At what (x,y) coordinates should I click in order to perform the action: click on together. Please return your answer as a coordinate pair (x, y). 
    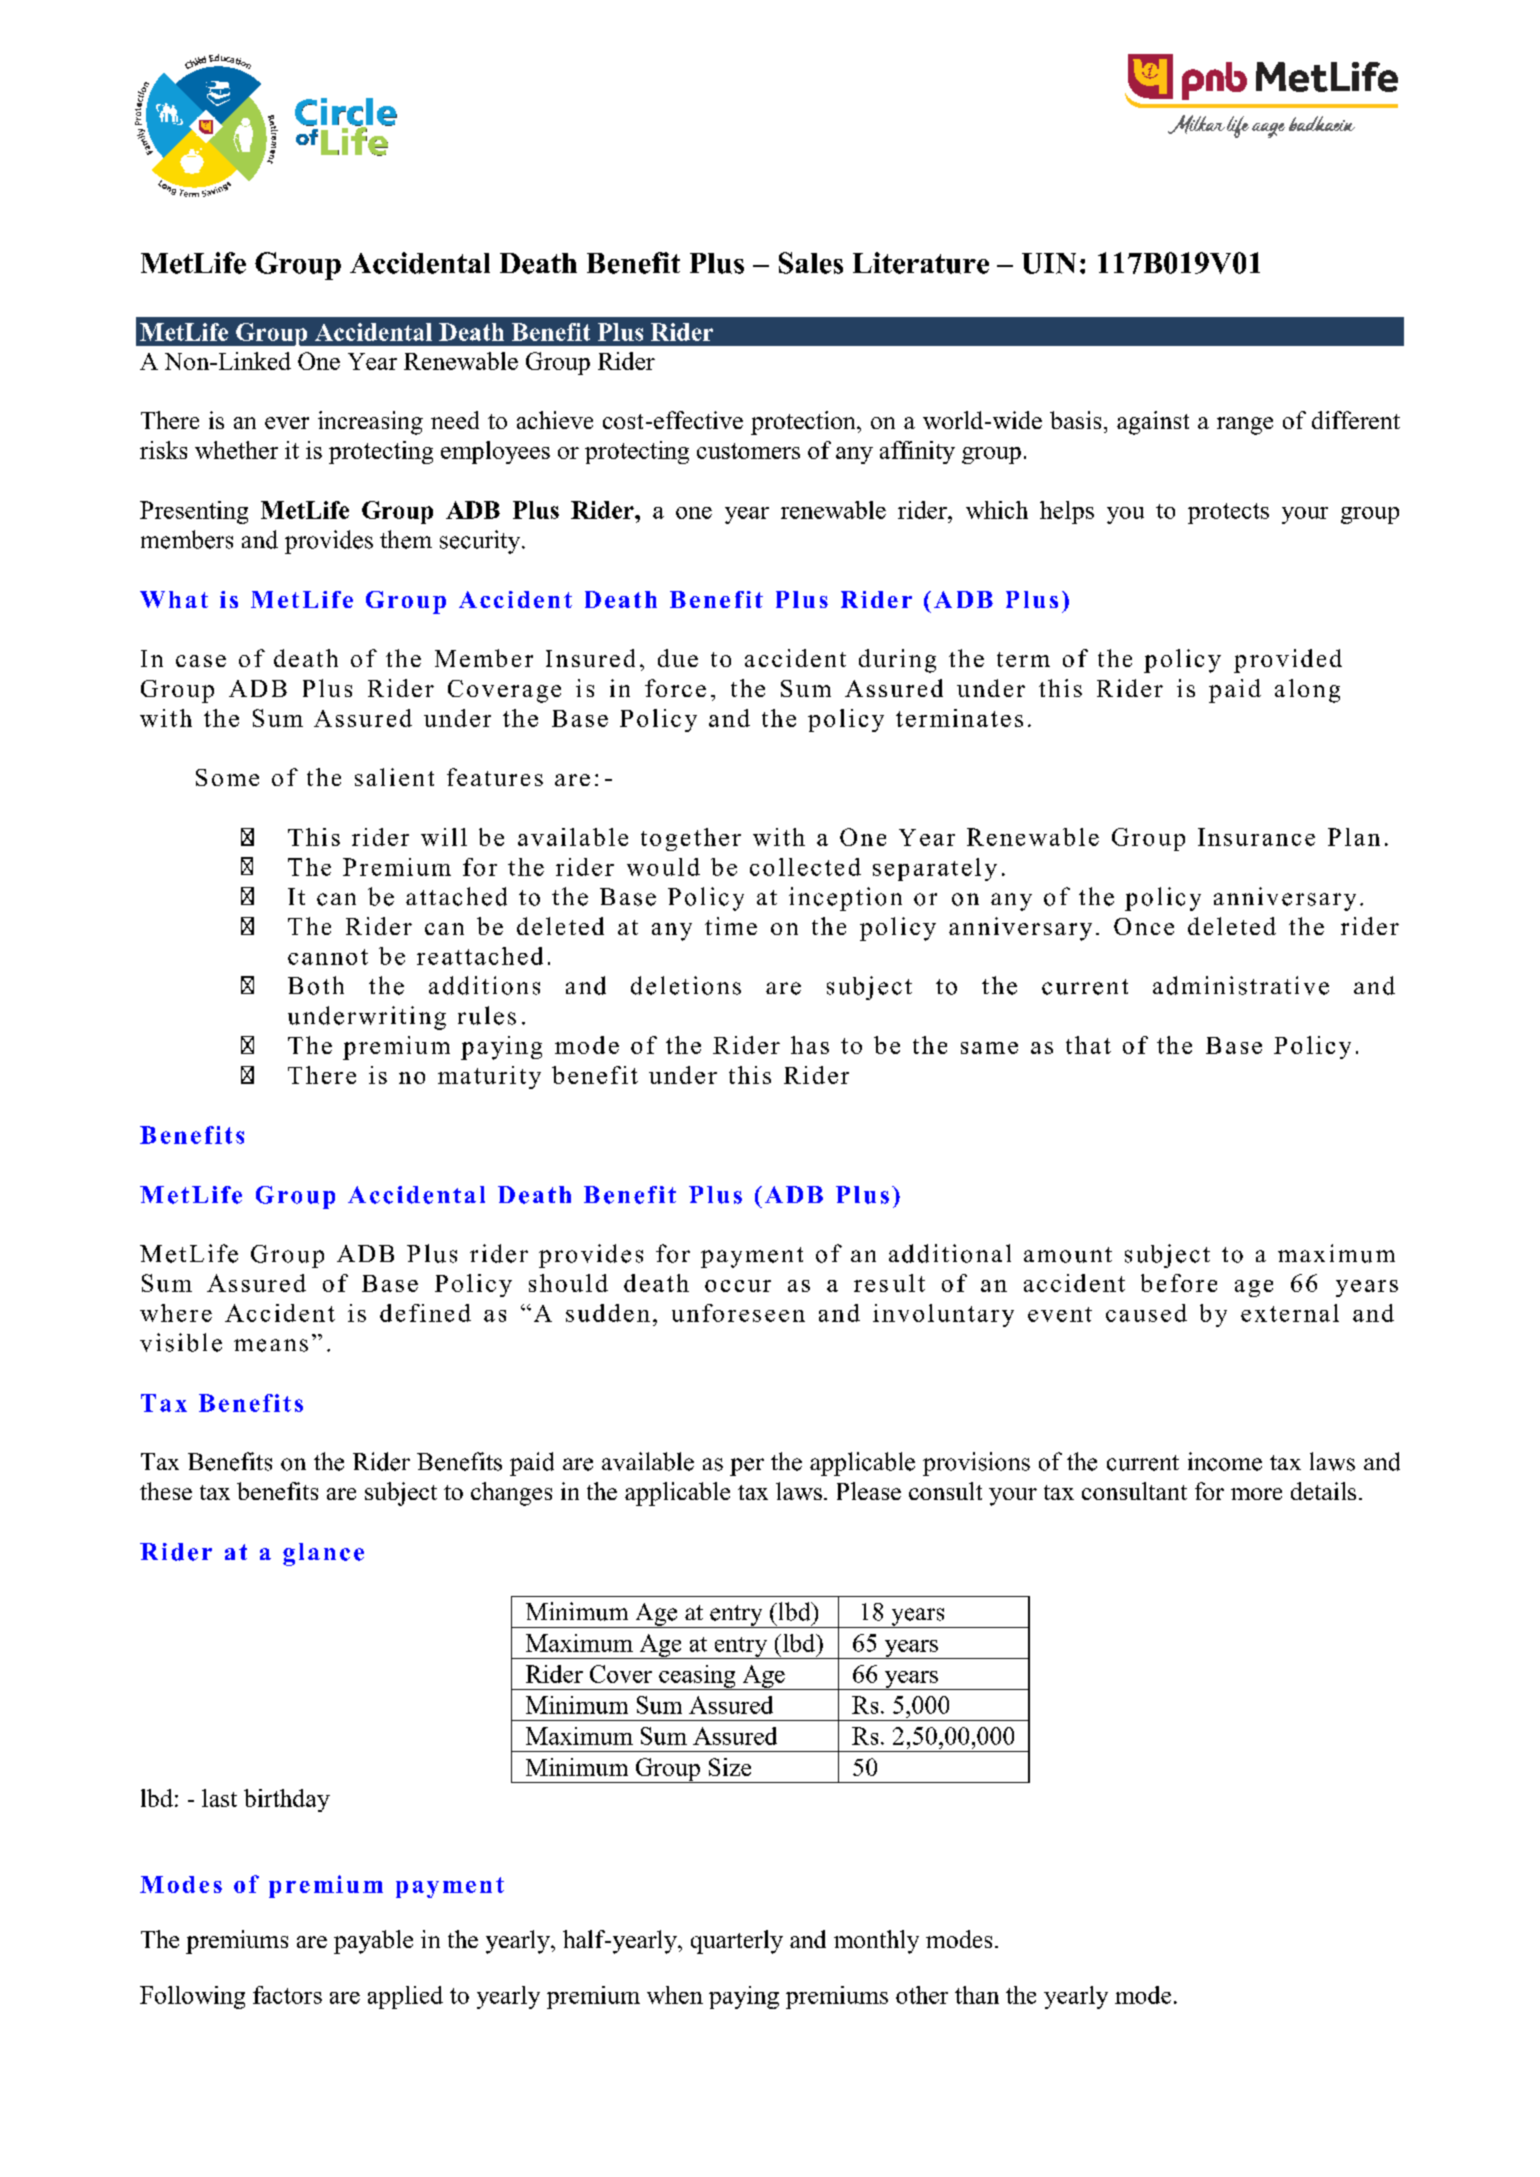
    Looking at the image, I should click on (691, 839).
